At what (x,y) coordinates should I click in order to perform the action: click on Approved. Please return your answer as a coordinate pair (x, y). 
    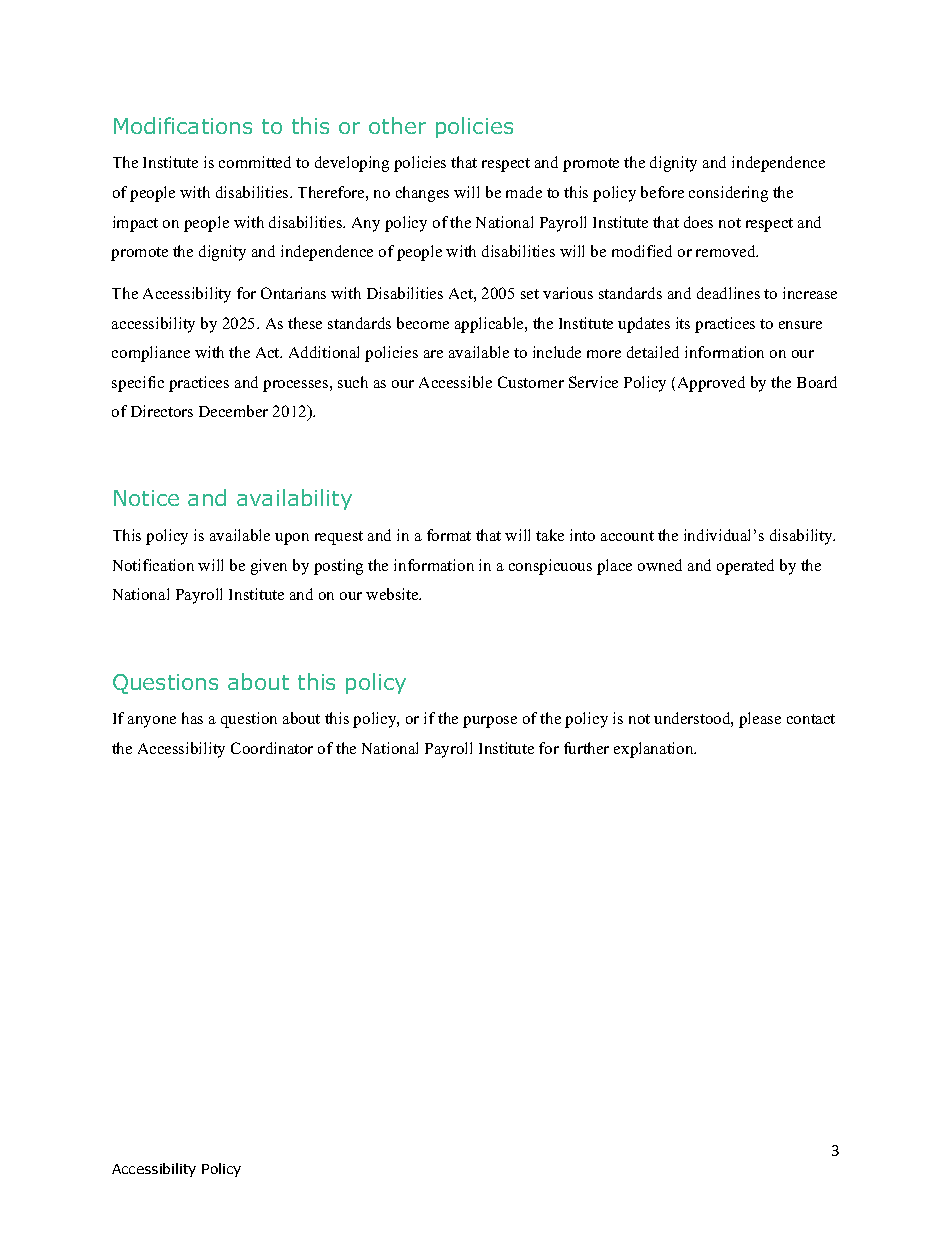
    Looking at the image, I should click on (711, 384).
